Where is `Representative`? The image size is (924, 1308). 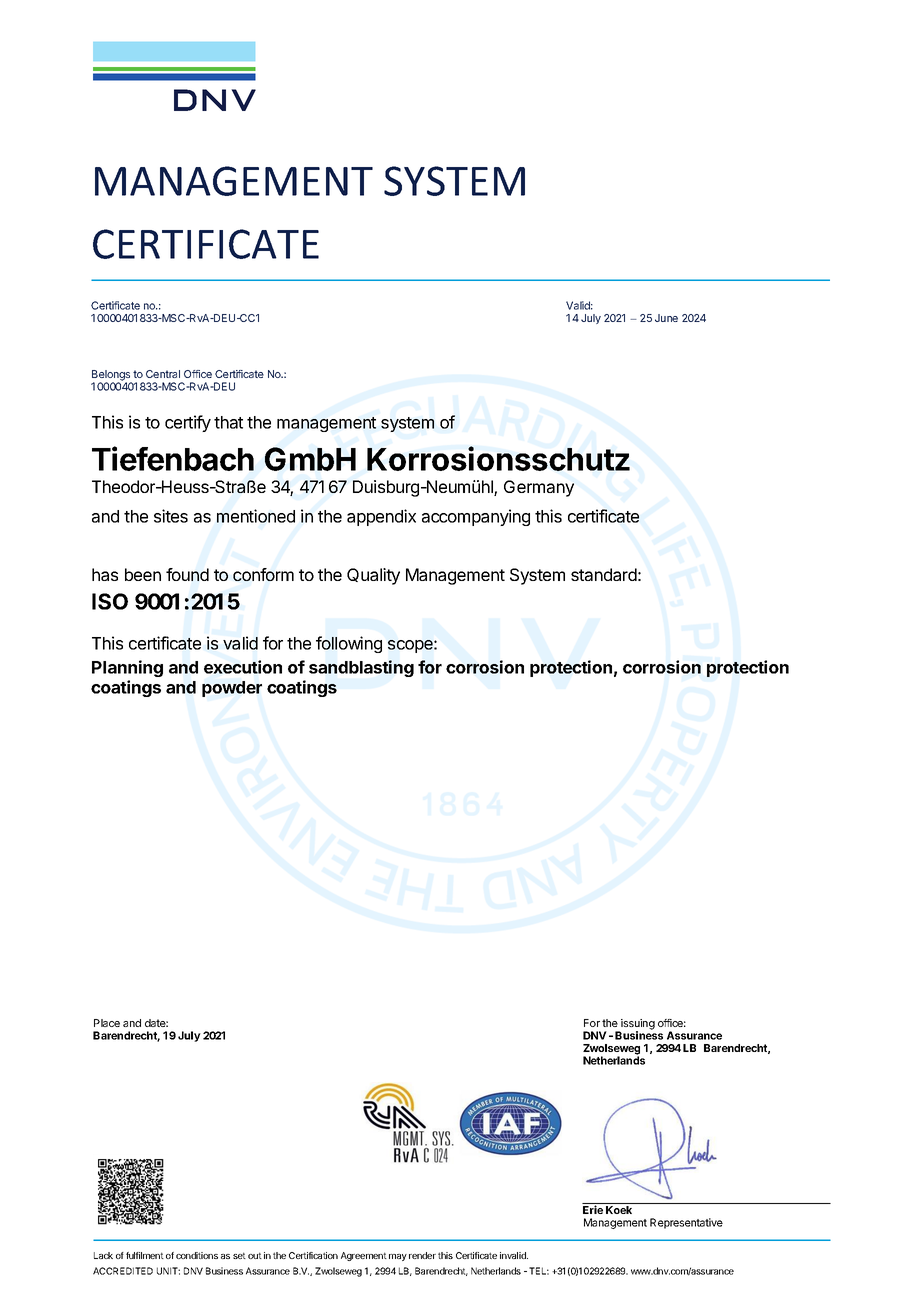
Representative is located at coordinates (686, 1223).
